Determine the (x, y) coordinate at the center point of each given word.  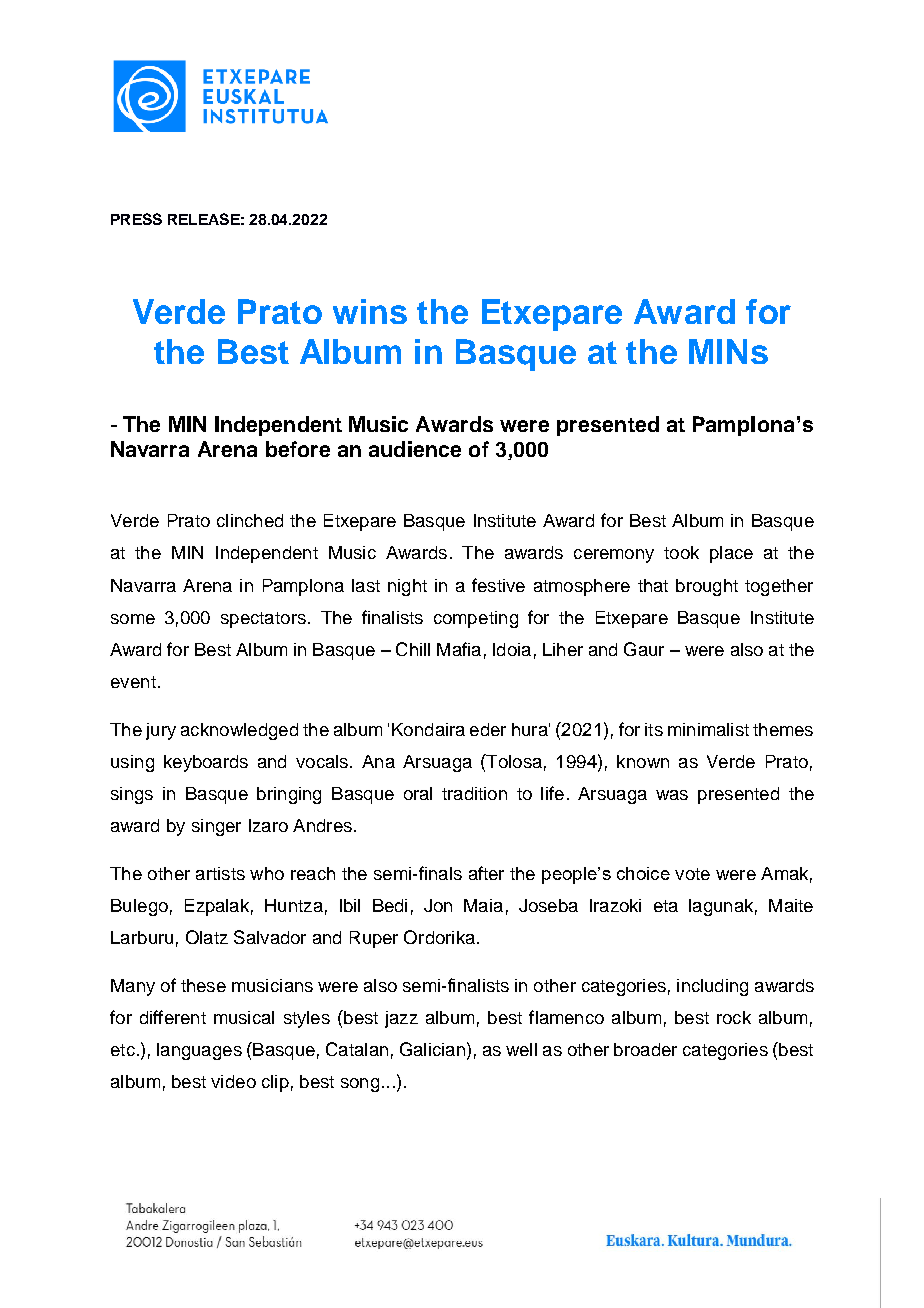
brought (707, 587)
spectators (263, 620)
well (521, 1049)
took (681, 552)
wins (370, 311)
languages (199, 1051)
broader (645, 1049)
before (298, 449)
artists (220, 873)
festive (498, 585)
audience (415, 449)
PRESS (136, 219)
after (486, 873)
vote (692, 874)
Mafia (459, 649)
